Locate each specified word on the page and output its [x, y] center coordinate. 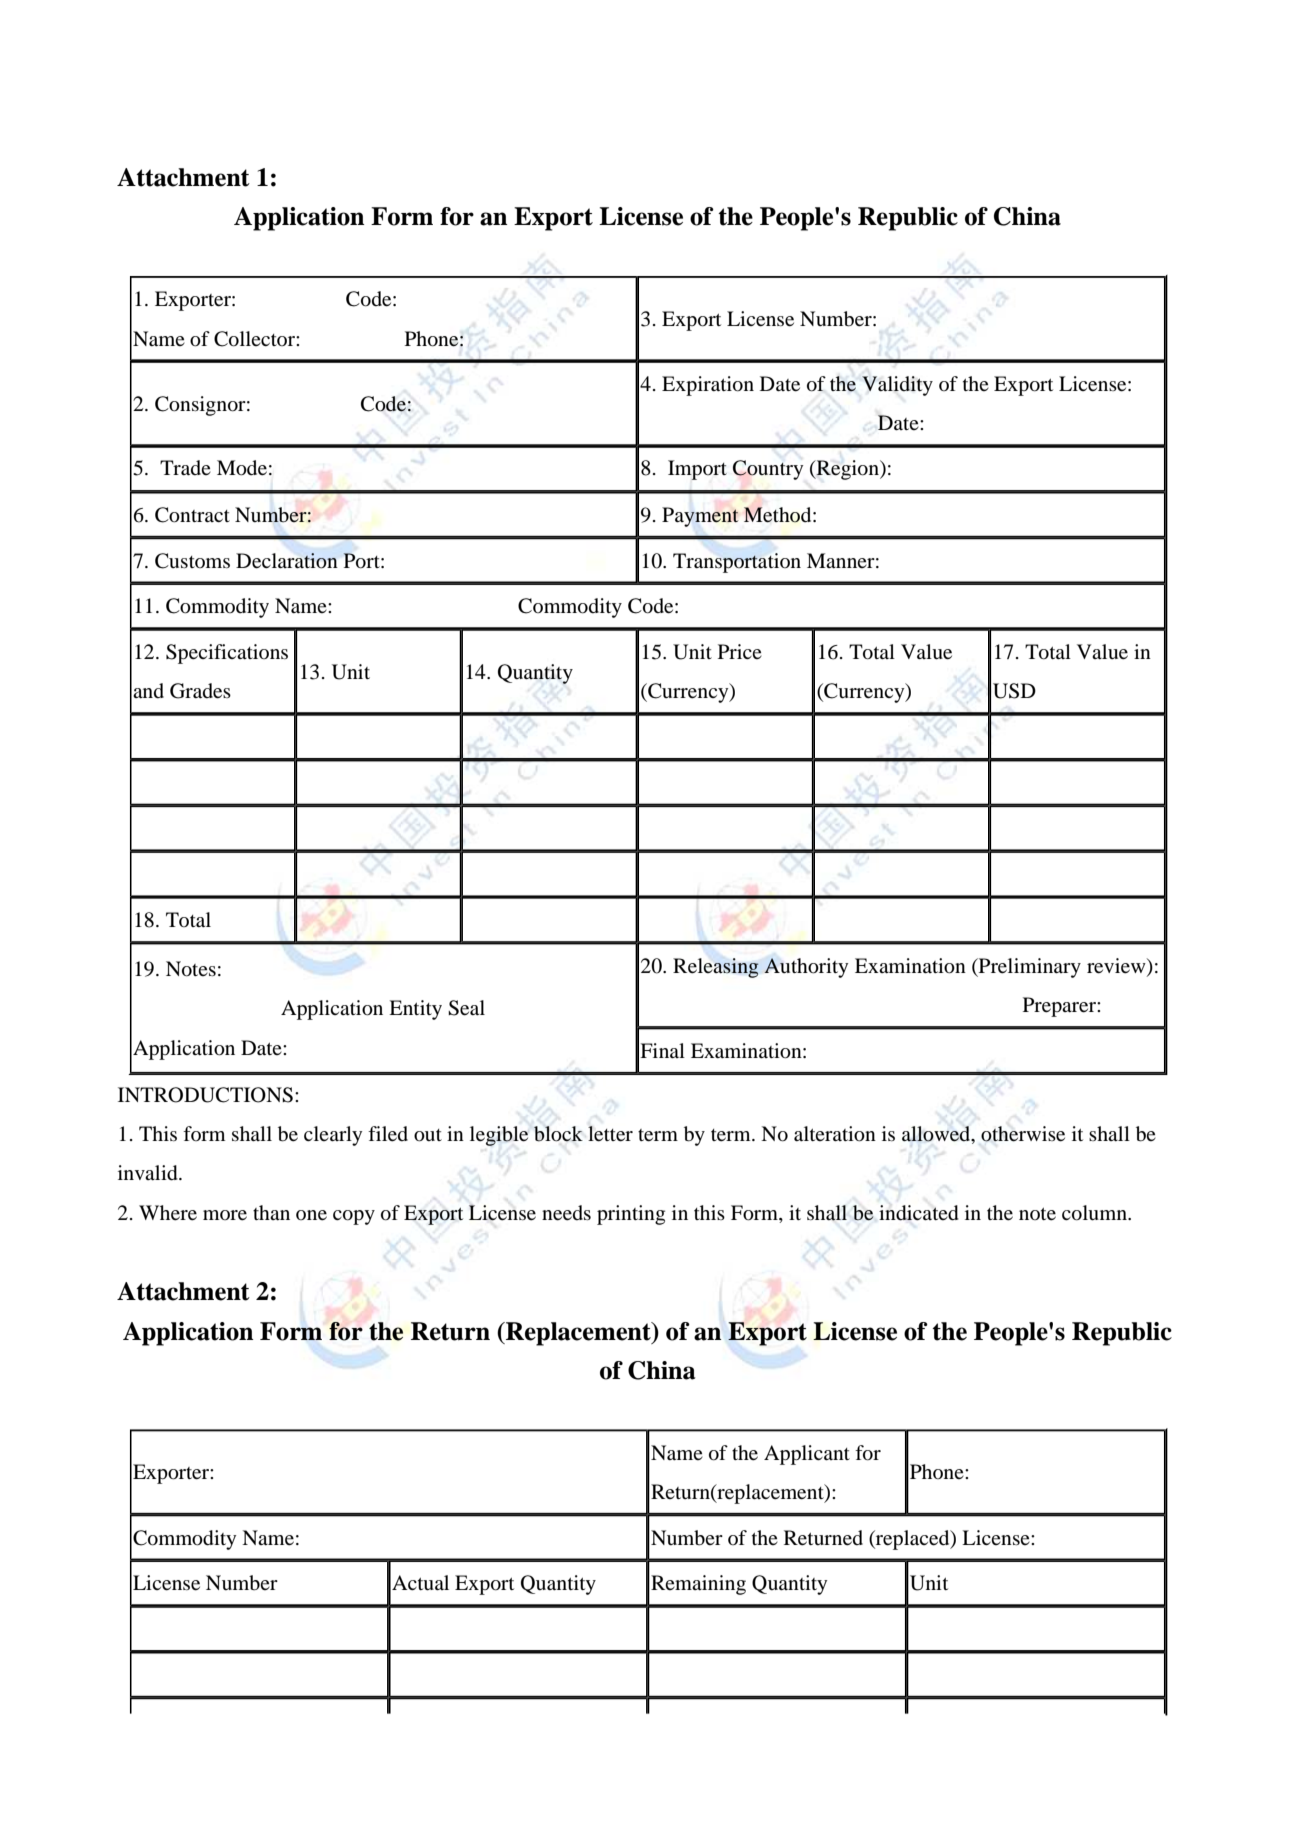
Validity [897, 386]
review [1117, 967]
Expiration [708, 386]
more [225, 1215]
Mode [242, 468]
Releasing [716, 968]
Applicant [807, 1455]
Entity [415, 1010]
